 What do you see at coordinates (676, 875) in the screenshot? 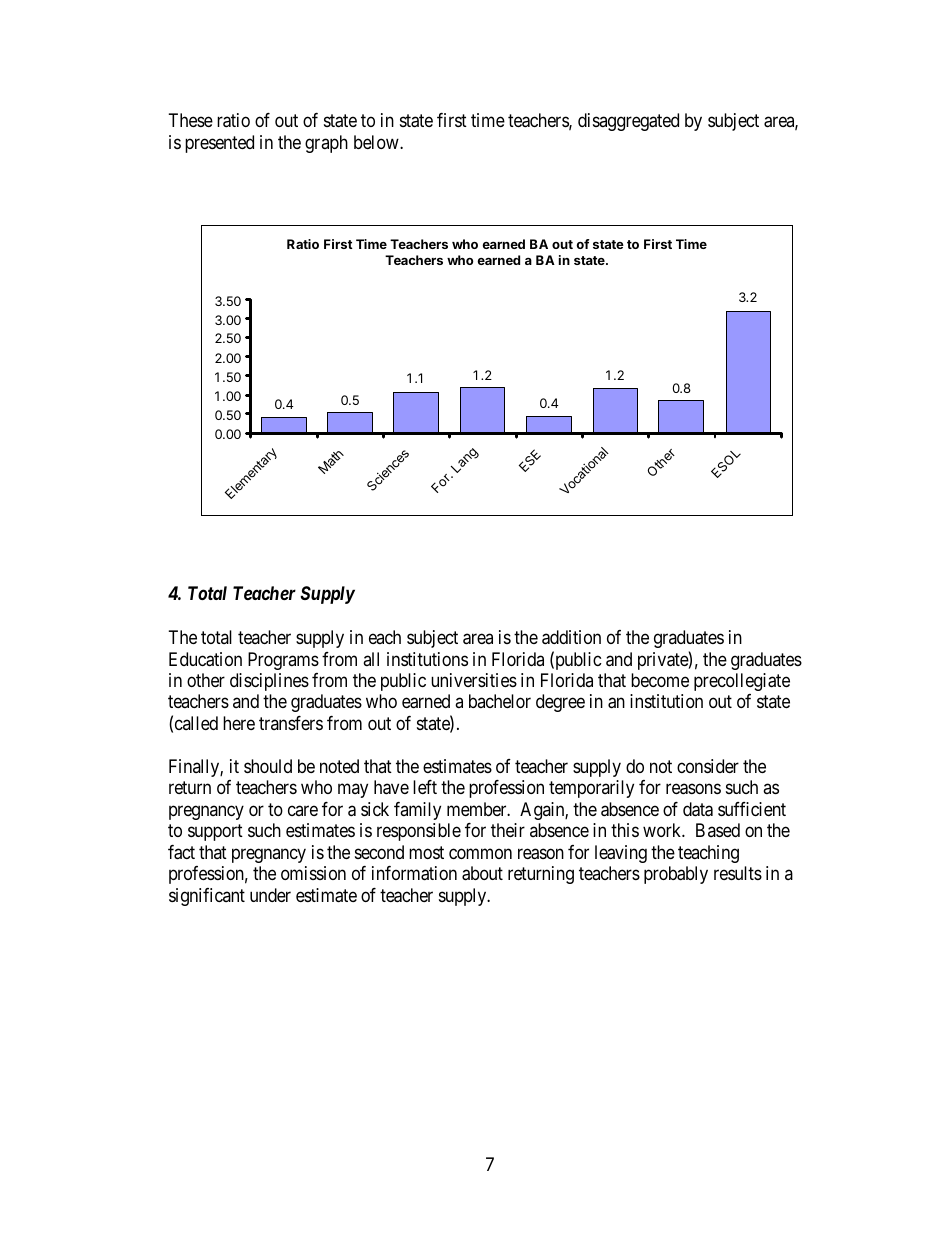
I see `probably` at bounding box center [676, 875].
